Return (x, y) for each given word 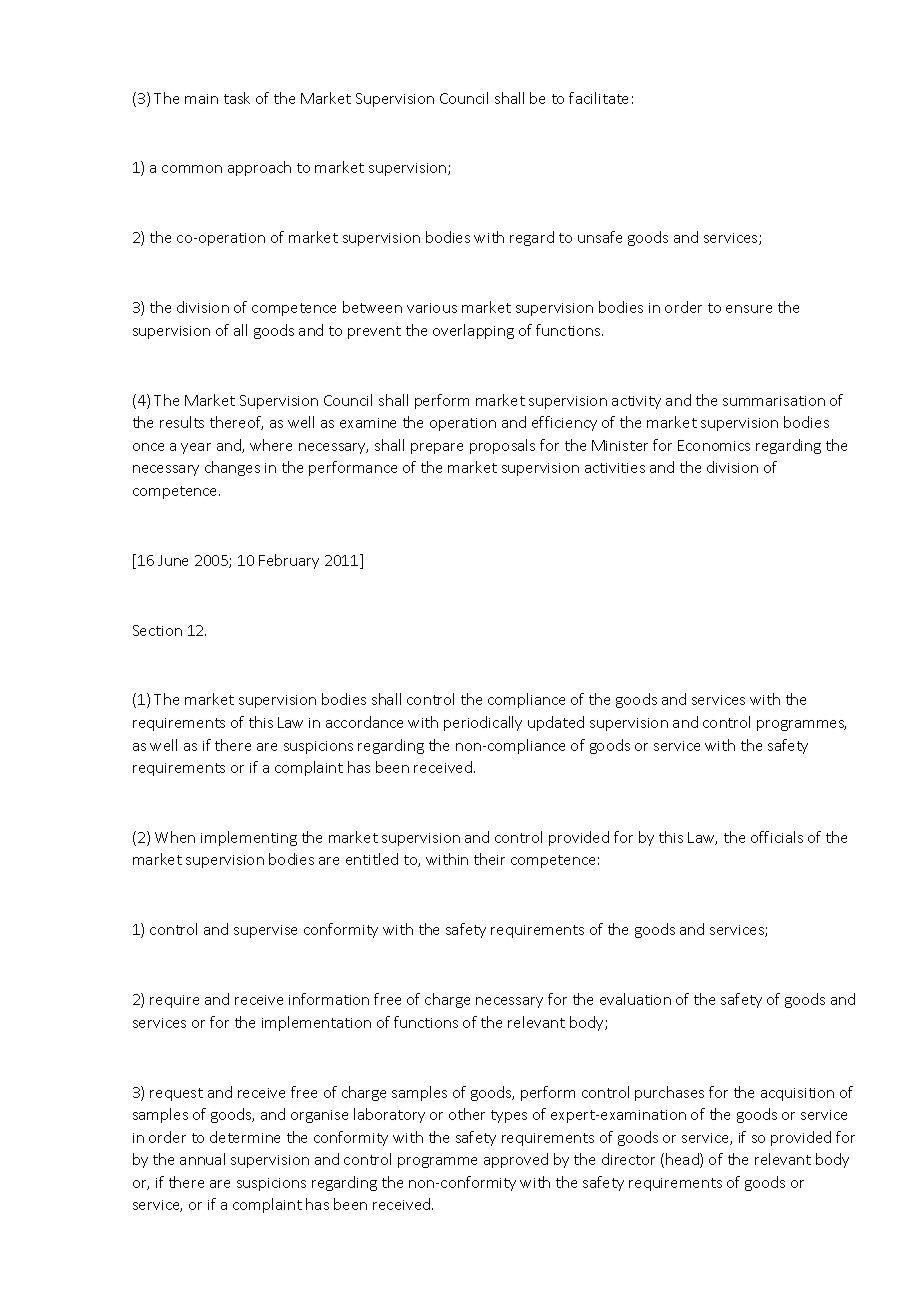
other (467, 1114)
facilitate (598, 98)
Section (157, 630)
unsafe (600, 237)
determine (245, 1137)
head (683, 1160)
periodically (483, 723)
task (237, 98)
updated (556, 723)
